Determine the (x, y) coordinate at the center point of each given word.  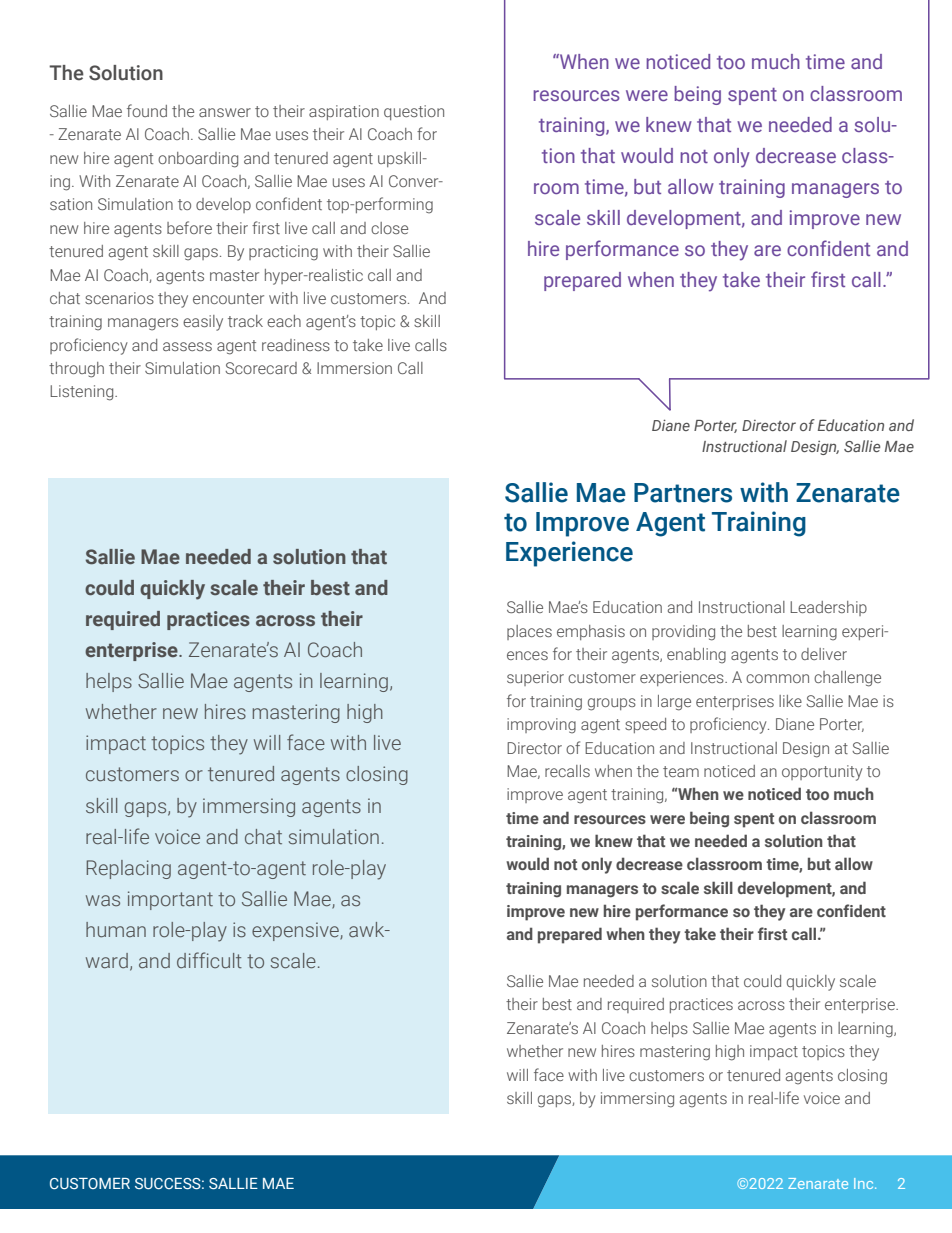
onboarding (198, 160)
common (777, 678)
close (389, 228)
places (529, 632)
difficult (209, 960)
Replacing (129, 869)
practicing (283, 253)
